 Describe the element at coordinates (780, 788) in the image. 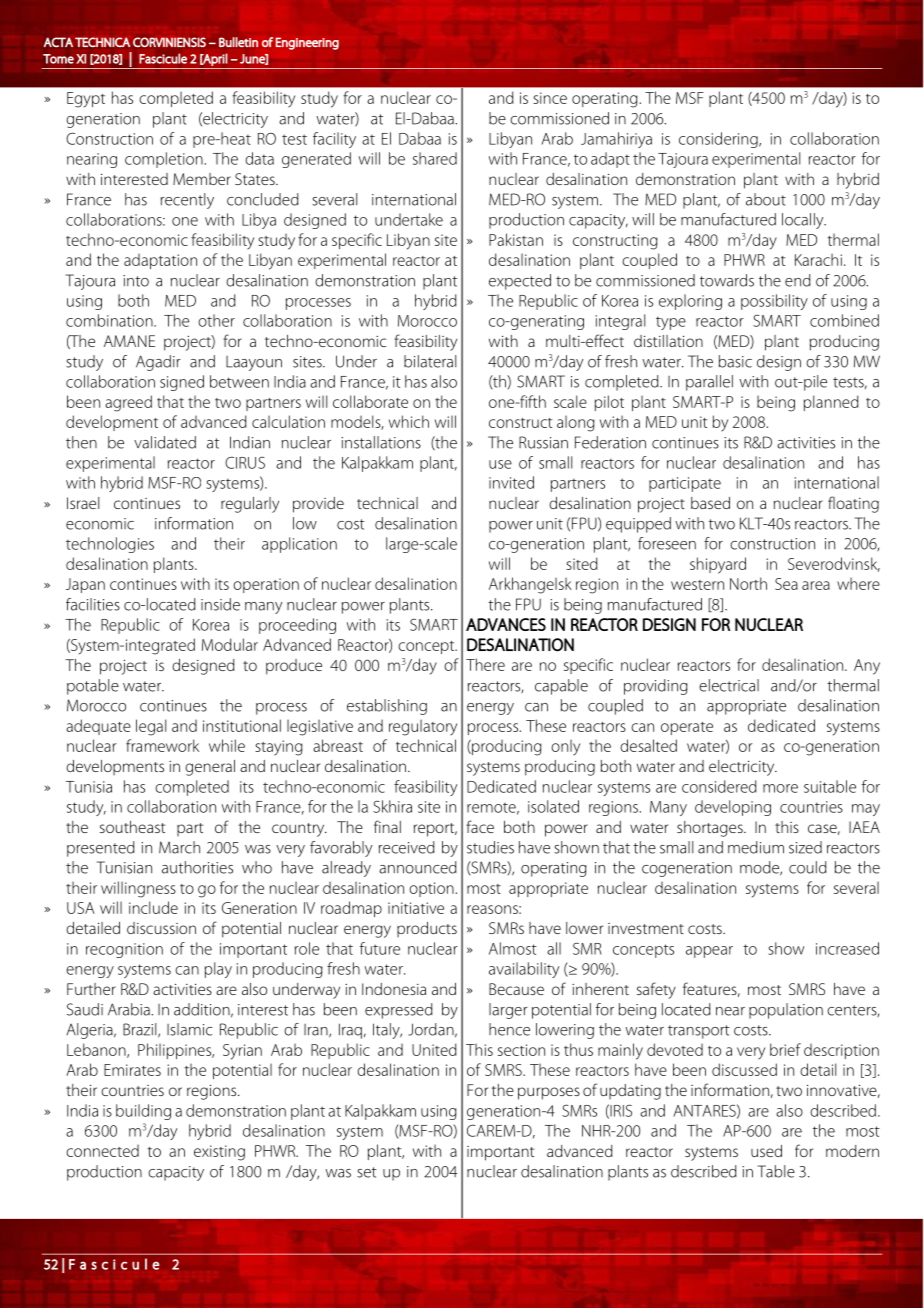

I see `more` at that location.
